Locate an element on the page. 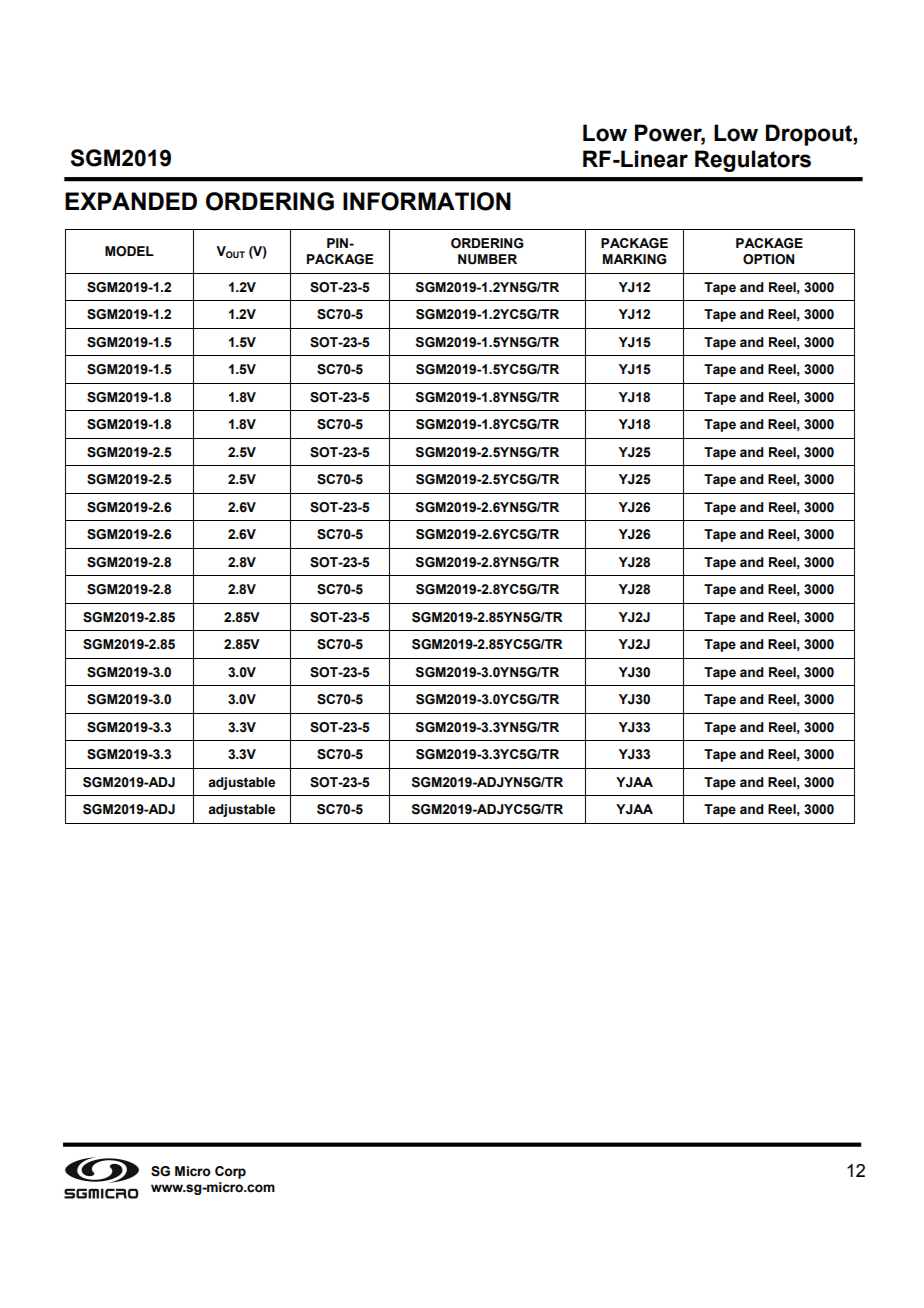  Corp is located at coordinates (230, 1172).
